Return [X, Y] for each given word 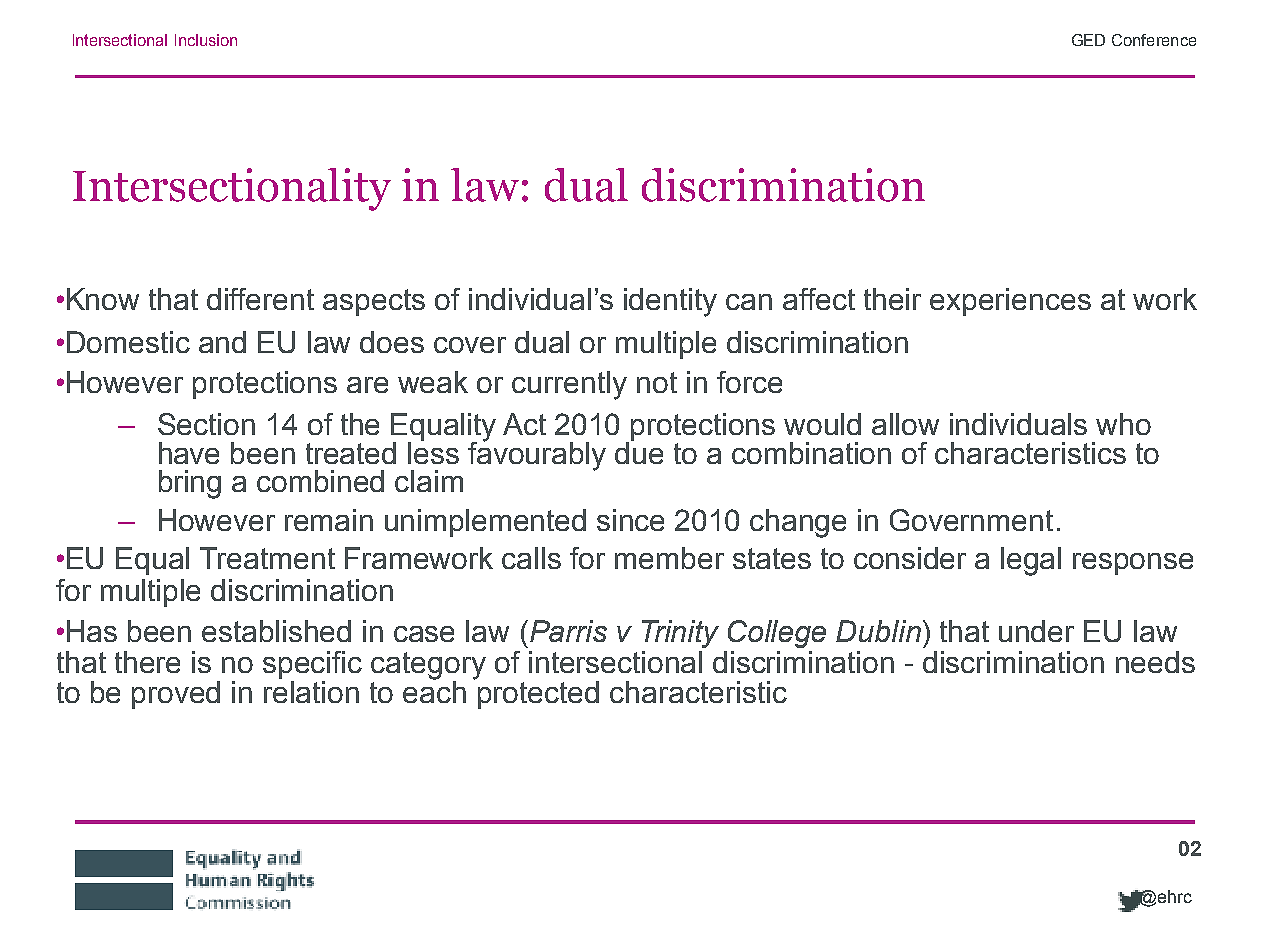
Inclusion [206, 40]
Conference [1154, 40]
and [222, 342]
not [657, 382]
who [1123, 424]
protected [538, 695]
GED [1088, 40]
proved [176, 695]
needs [1155, 662]
